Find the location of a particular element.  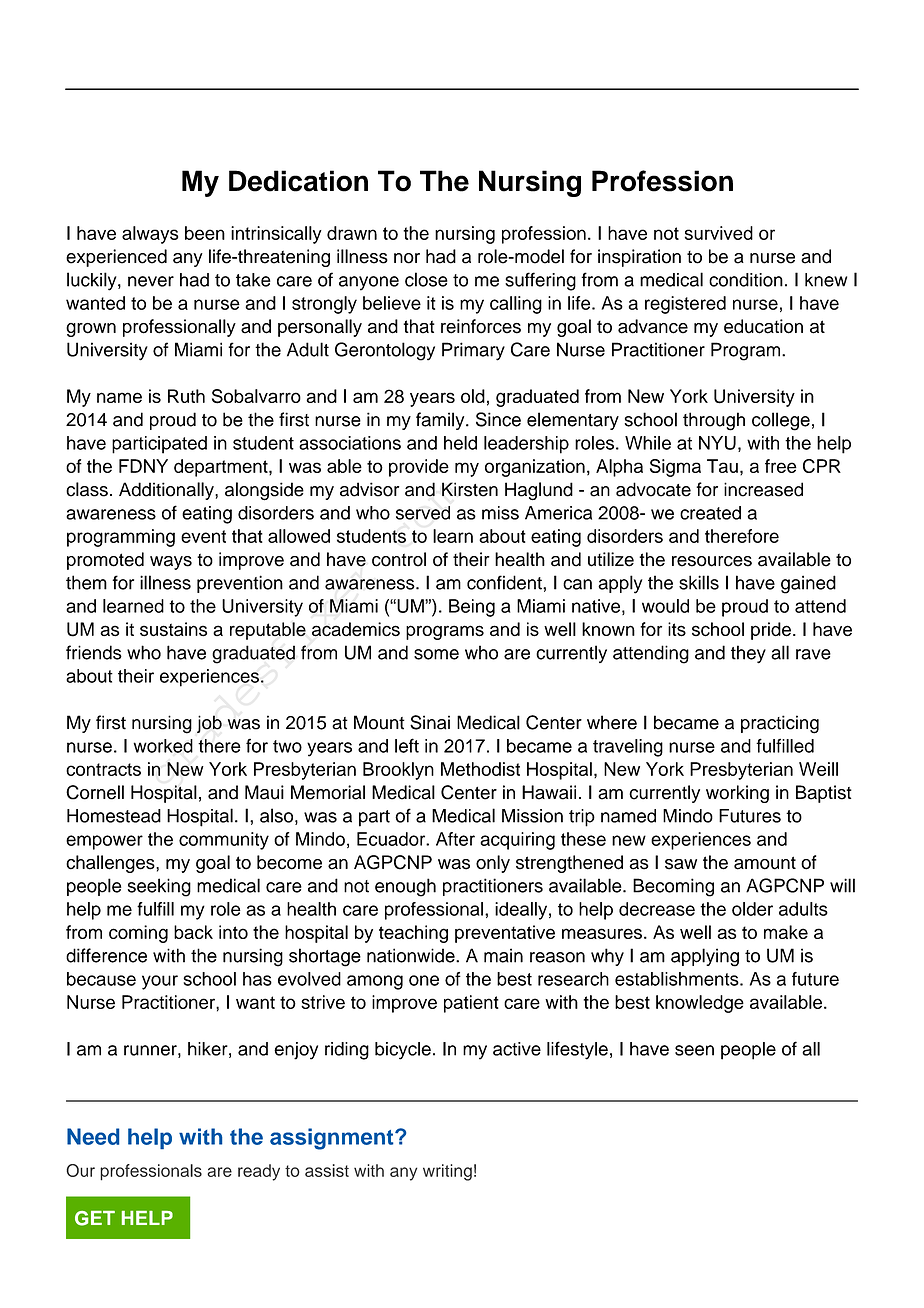

survived is located at coordinates (719, 233).
